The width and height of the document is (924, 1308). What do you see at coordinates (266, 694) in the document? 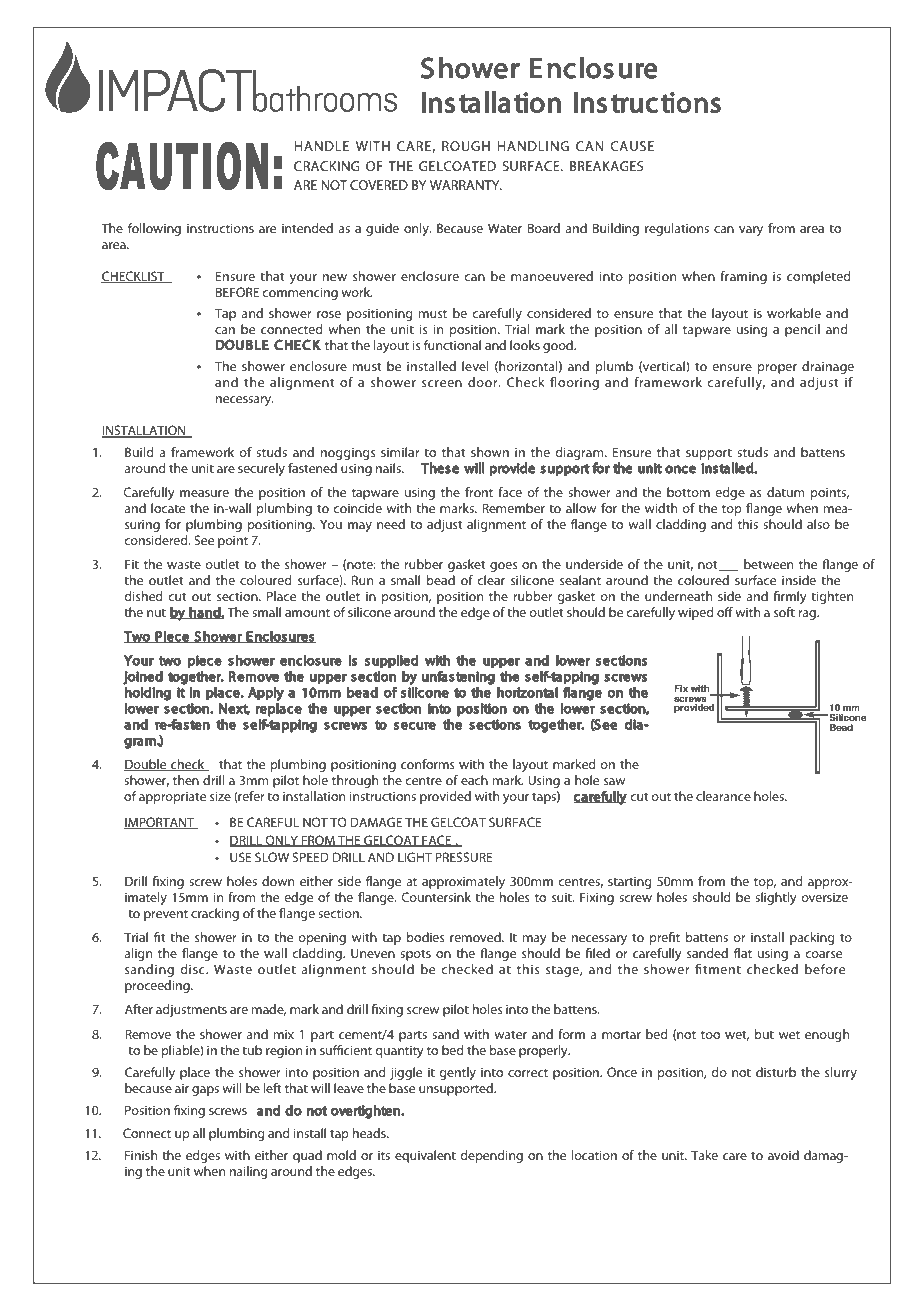
I see `Apply` at bounding box center [266, 694].
